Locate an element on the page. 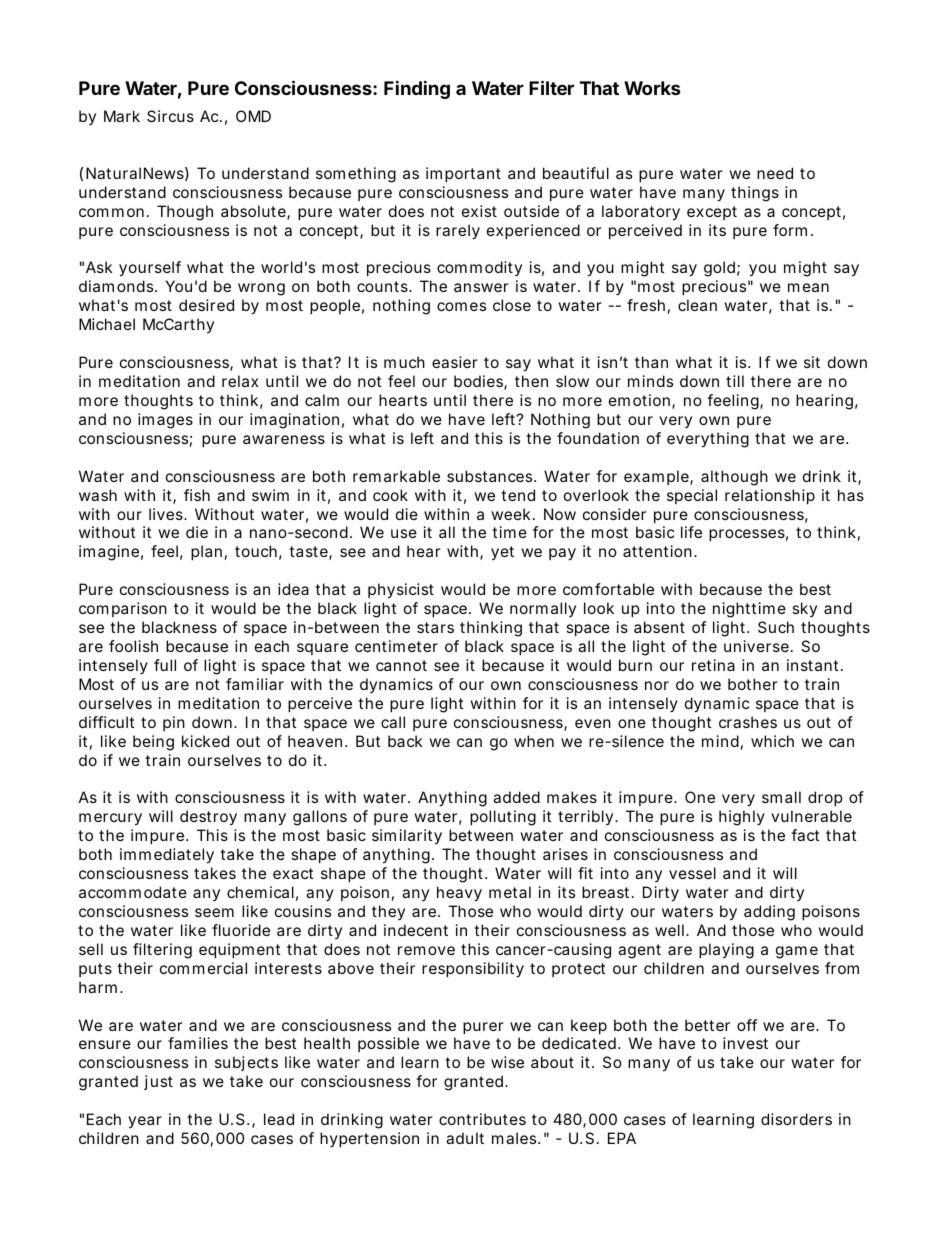  OMD is located at coordinates (253, 116).
